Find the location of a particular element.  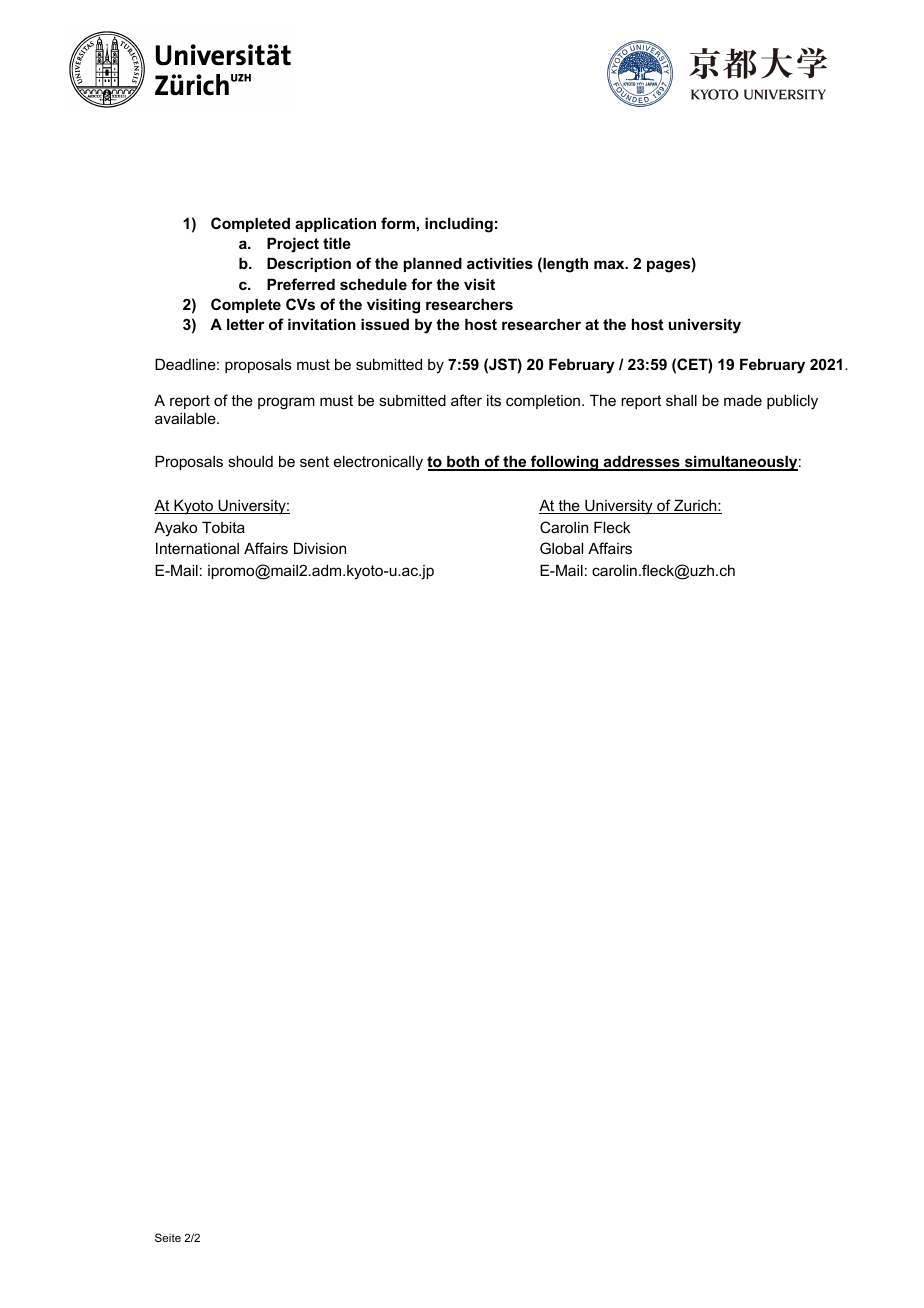

activities is located at coordinates (500, 263).
